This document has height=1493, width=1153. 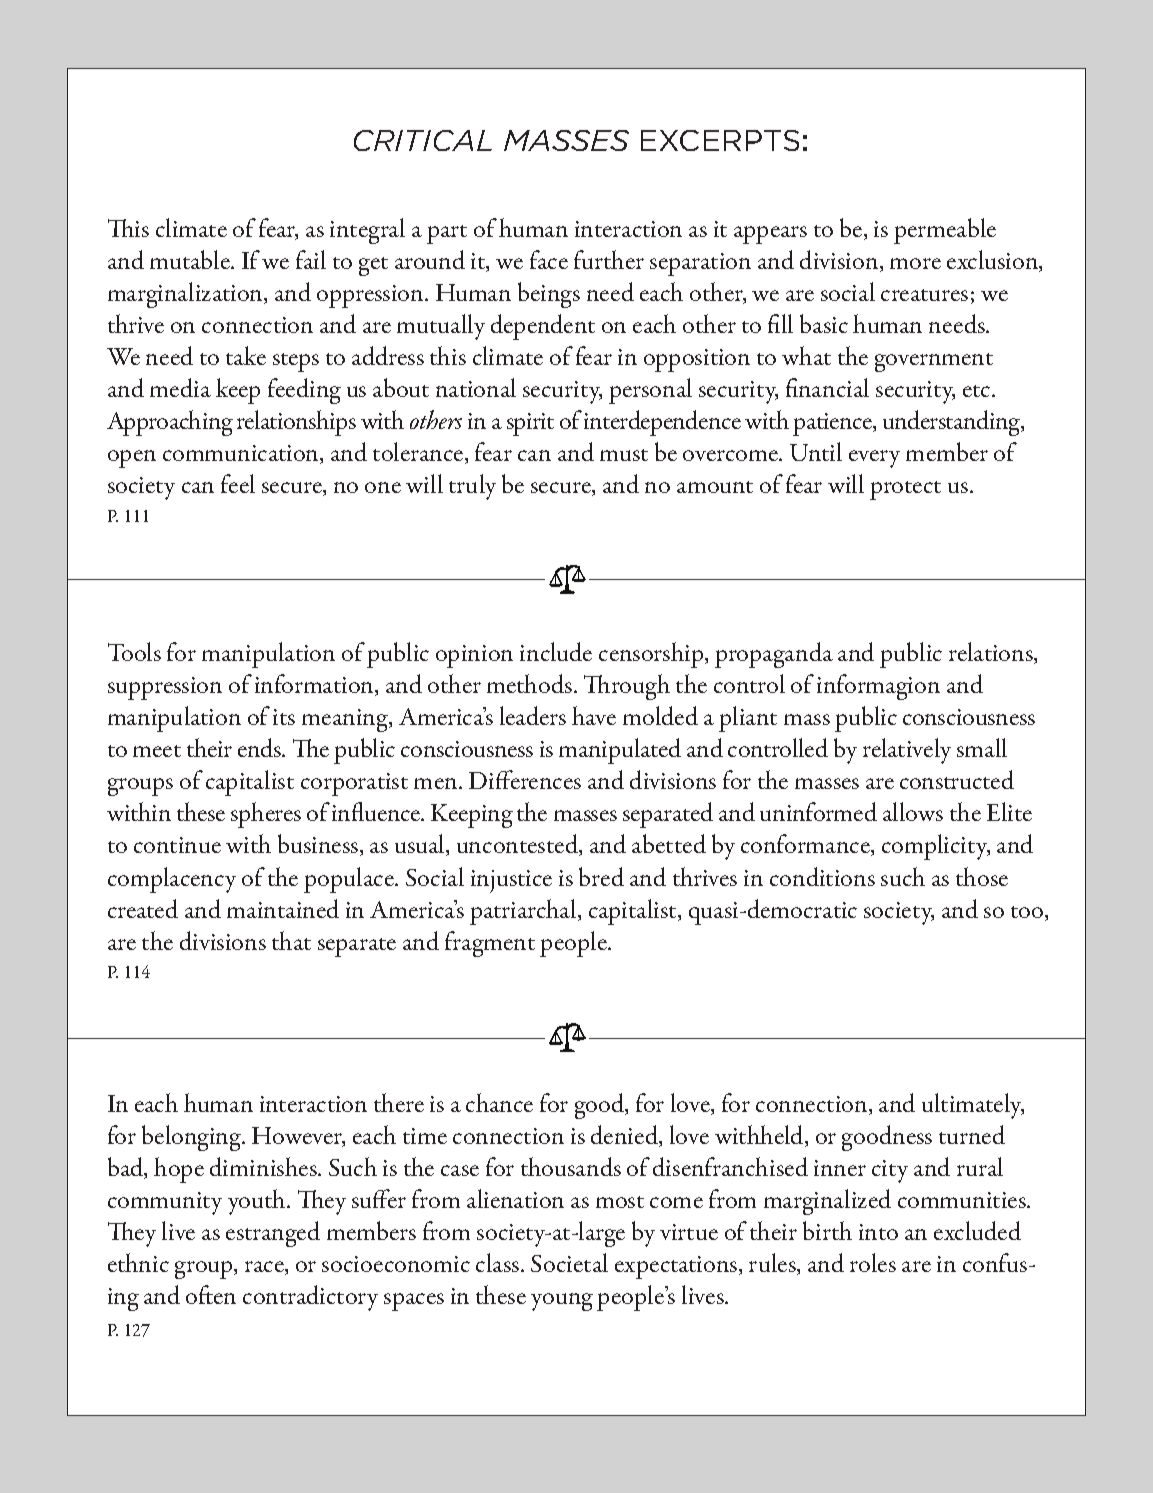 What do you see at coordinates (549, 259) in the document?
I see `face` at bounding box center [549, 259].
